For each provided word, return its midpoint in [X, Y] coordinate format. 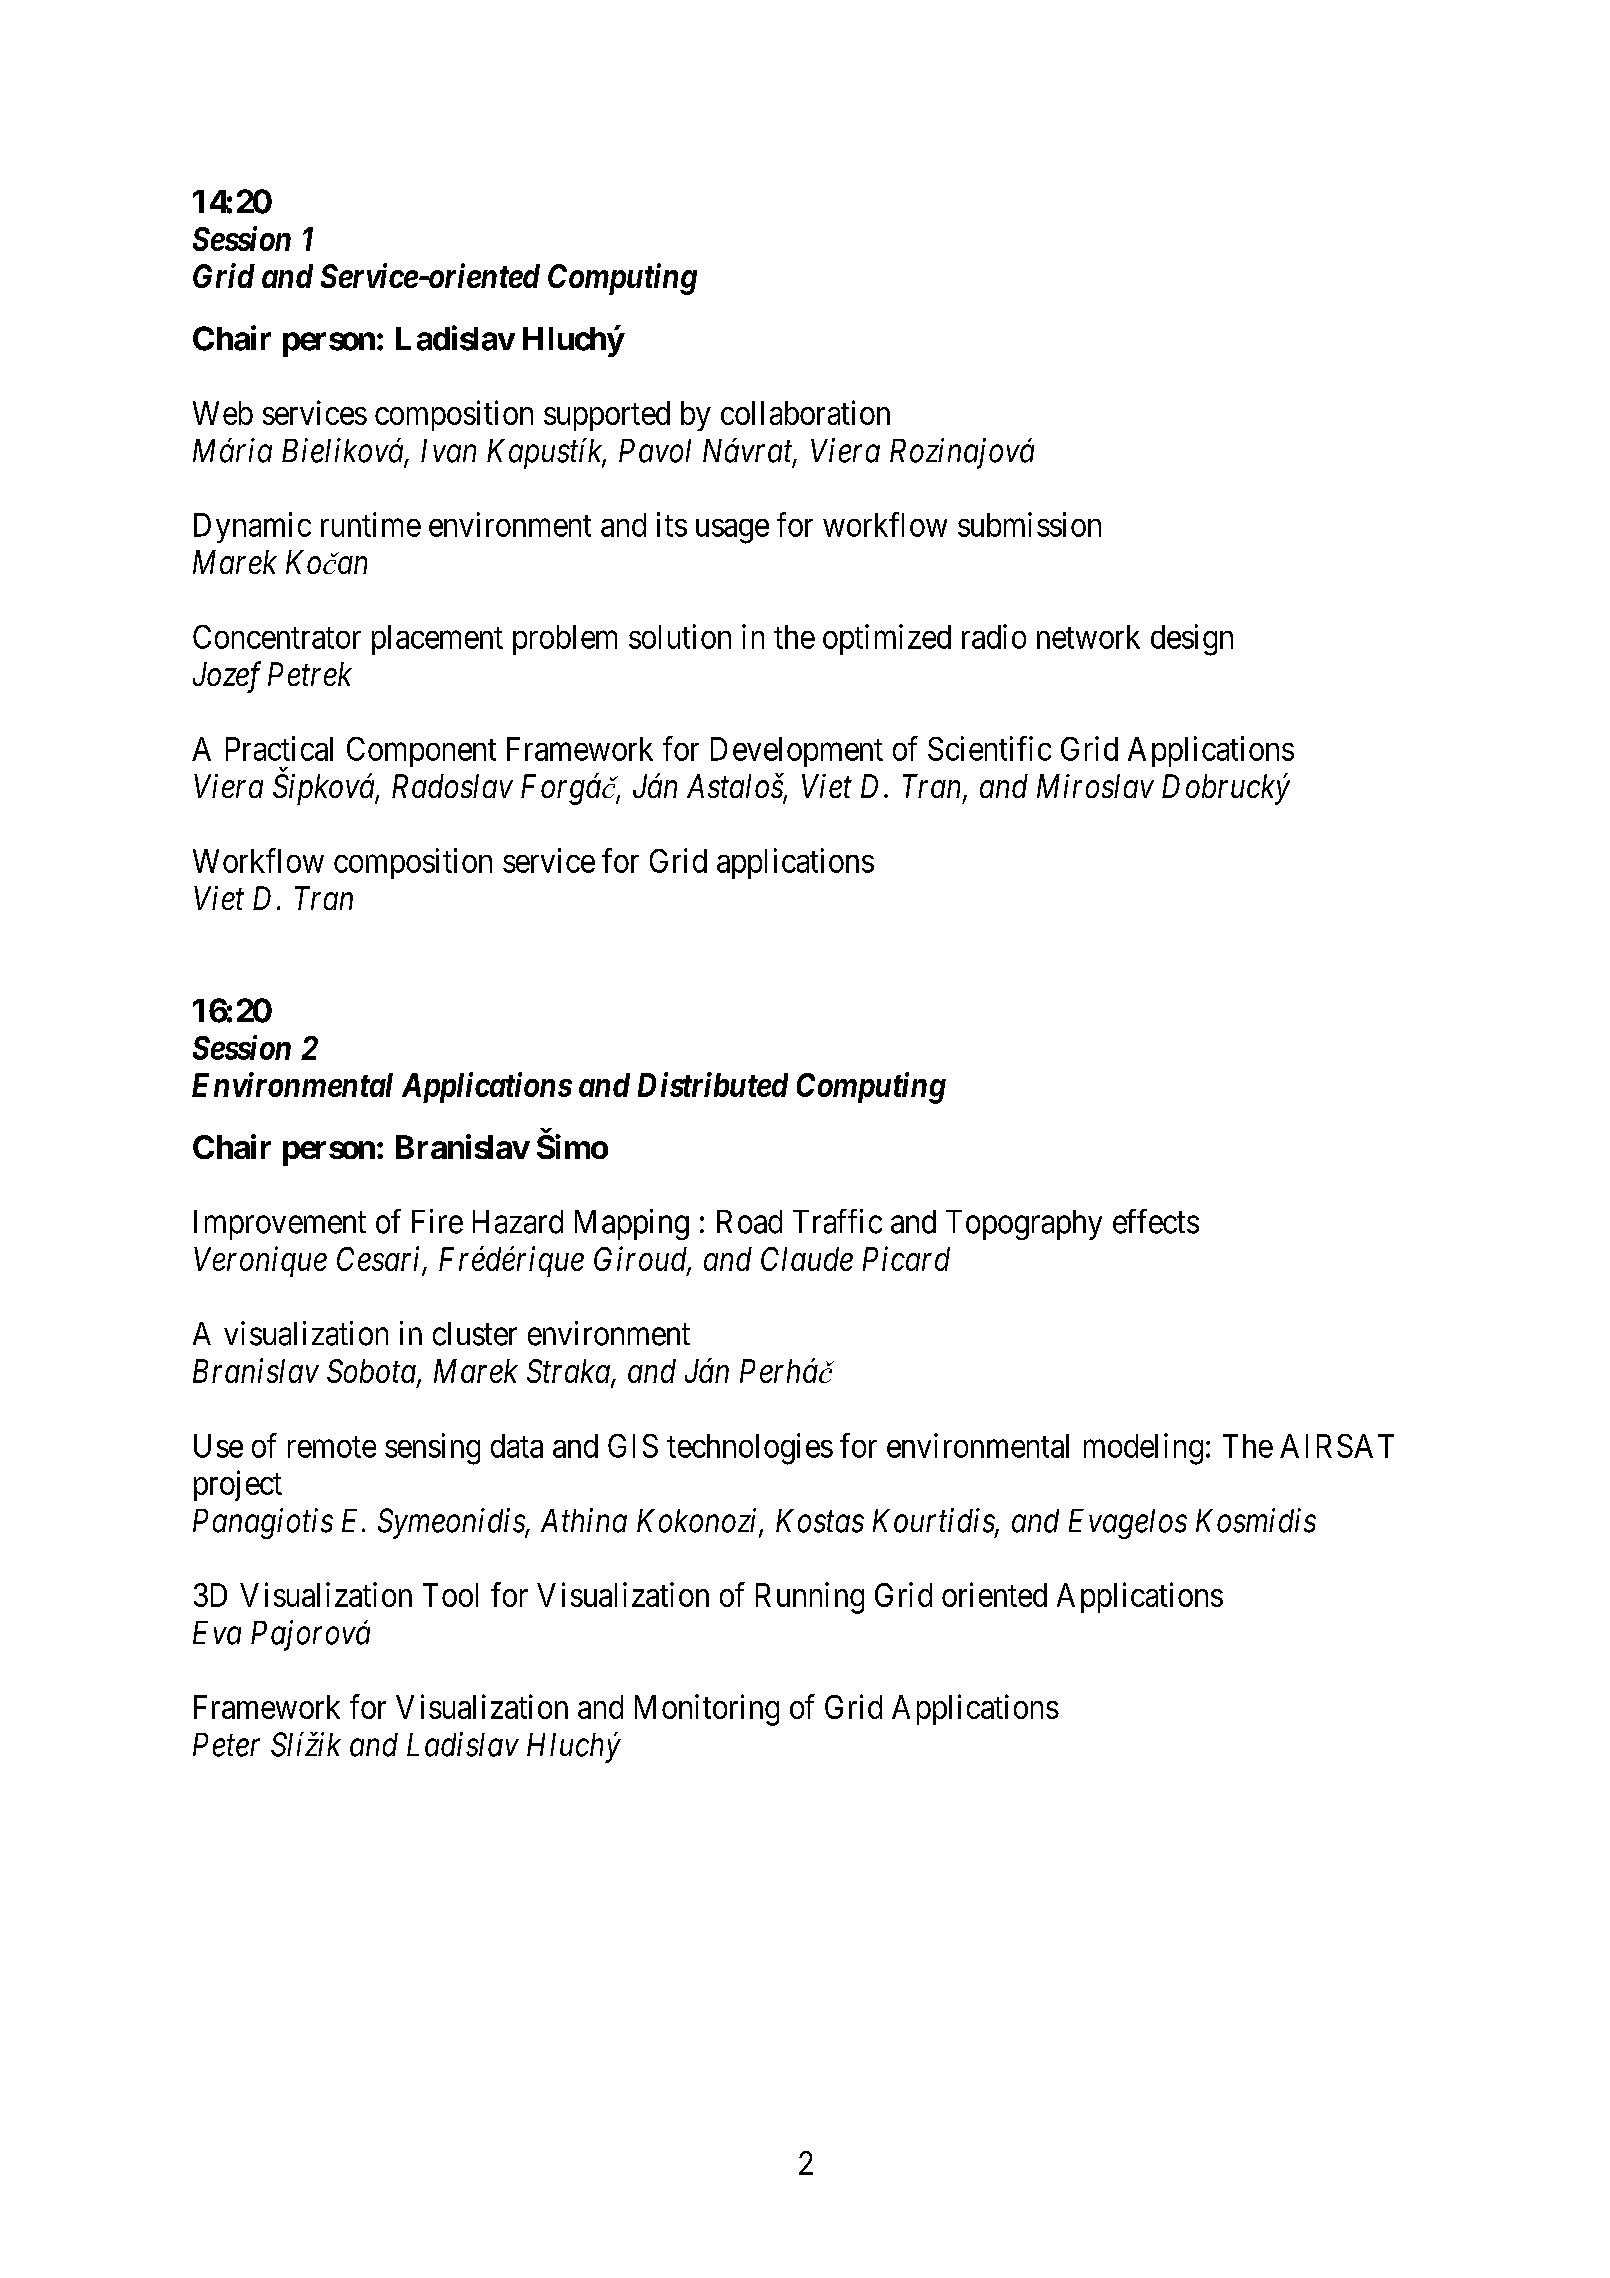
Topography [1024, 1225]
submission [1029, 524]
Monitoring [707, 1710]
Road [749, 1222]
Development [797, 752]
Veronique [260, 1262]
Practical [279, 748]
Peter [226, 1745]
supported [607, 416]
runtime [371, 524]
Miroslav [1095, 786]
